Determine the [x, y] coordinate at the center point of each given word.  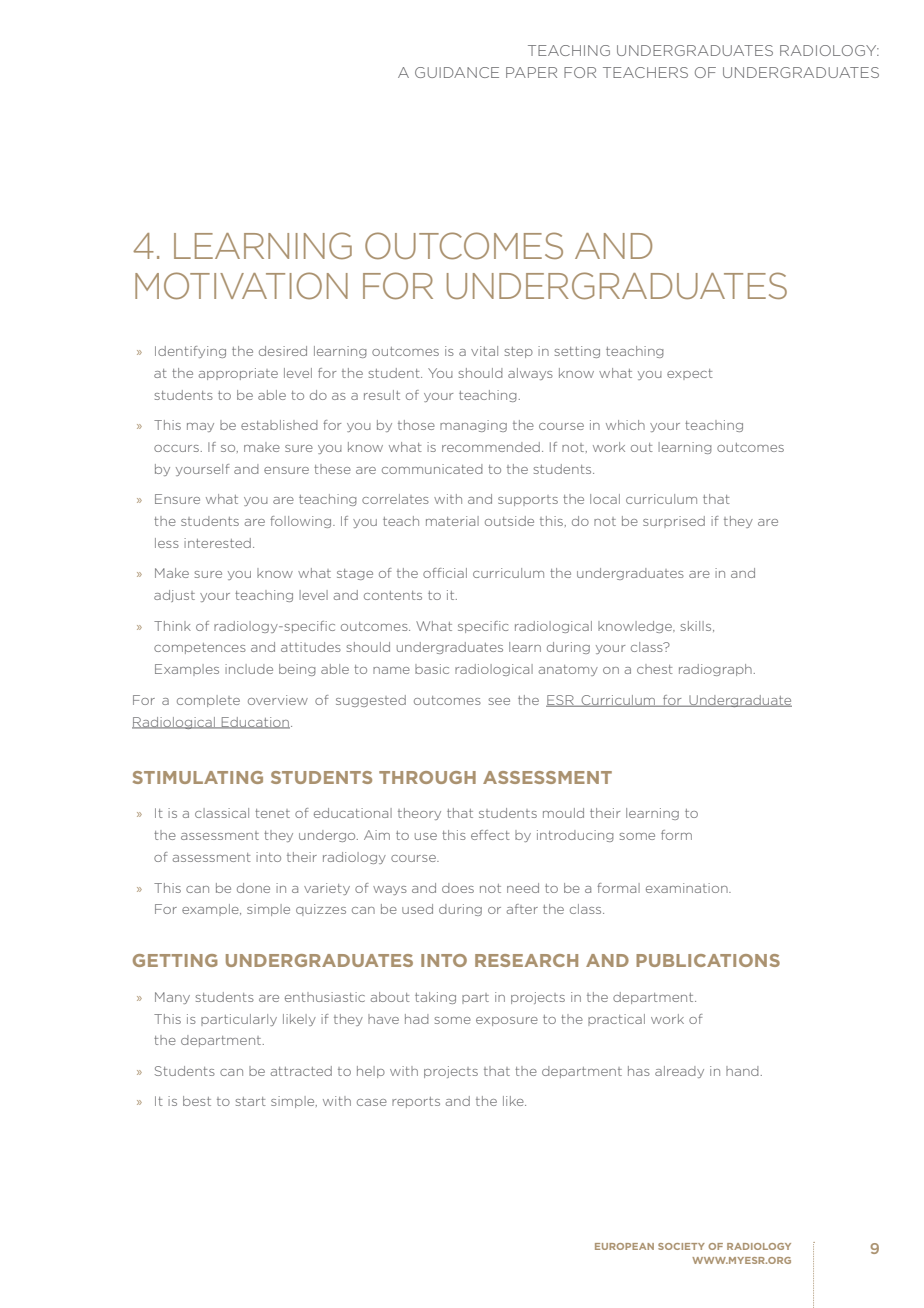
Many [172, 998]
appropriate [238, 374]
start [250, 1101]
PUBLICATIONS [708, 960]
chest [655, 669]
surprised [674, 522]
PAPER [531, 72]
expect [690, 374]
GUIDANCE [457, 72]
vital [484, 351]
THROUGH [427, 777]
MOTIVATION [241, 286]
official [445, 573]
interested [217, 543]
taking [435, 998]
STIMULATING [198, 777]
